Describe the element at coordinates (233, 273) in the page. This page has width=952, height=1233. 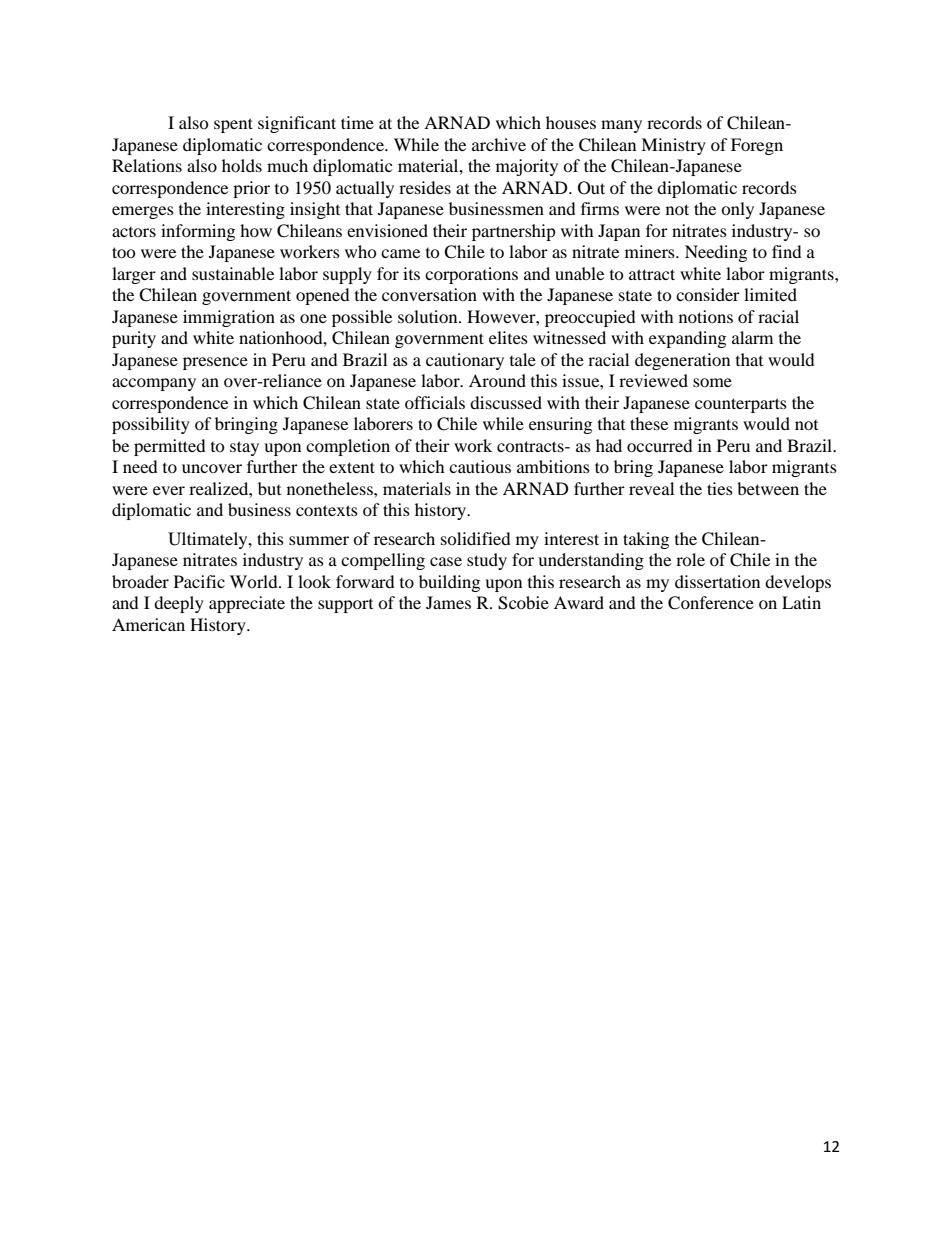
I see `sustainable` at that location.
